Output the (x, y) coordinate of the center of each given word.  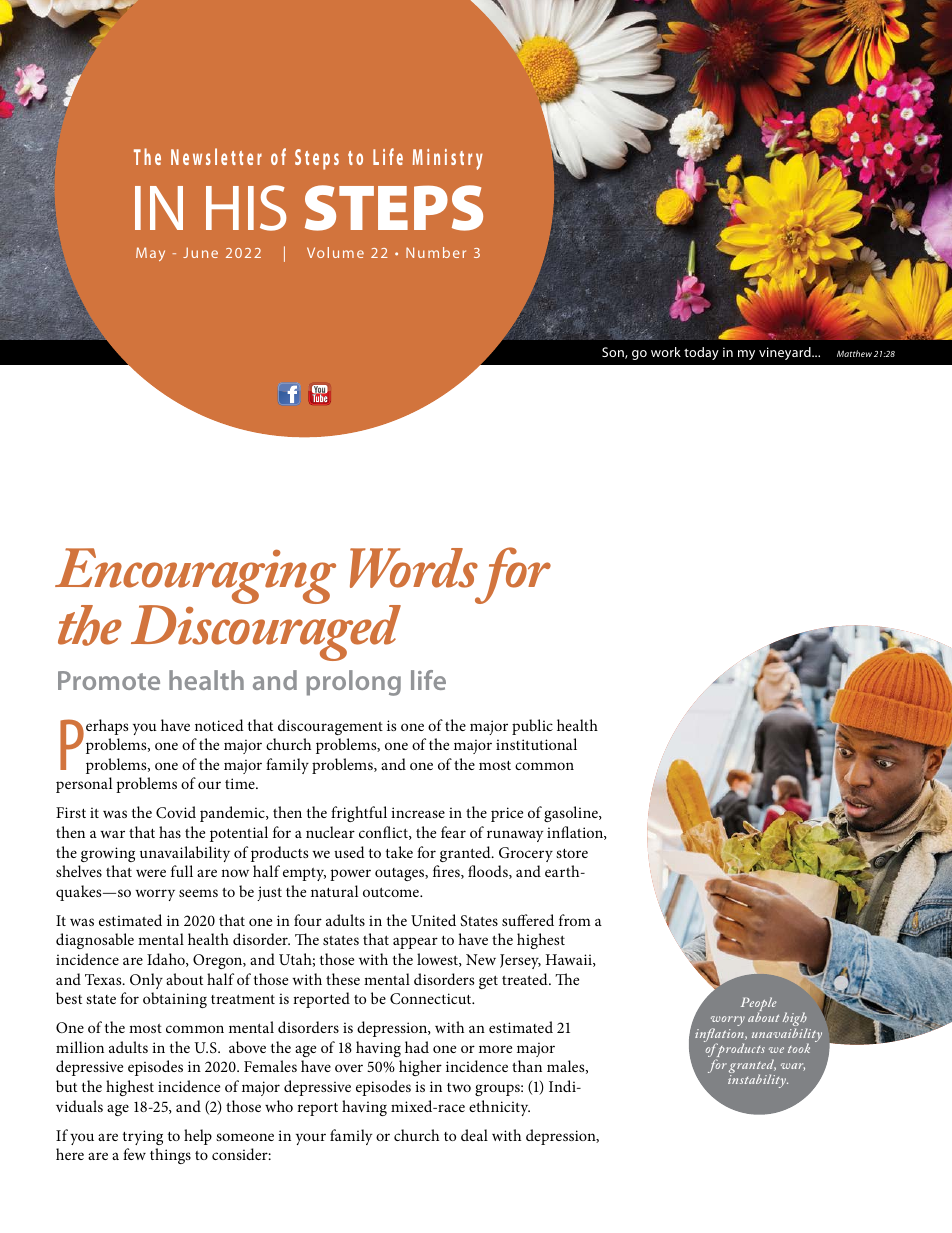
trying (143, 1137)
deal (474, 1135)
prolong (353, 683)
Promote (109, 680)
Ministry (448, 159)
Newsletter (216, 156)
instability (758, 1081)
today (701, 353)
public (532, 727)
